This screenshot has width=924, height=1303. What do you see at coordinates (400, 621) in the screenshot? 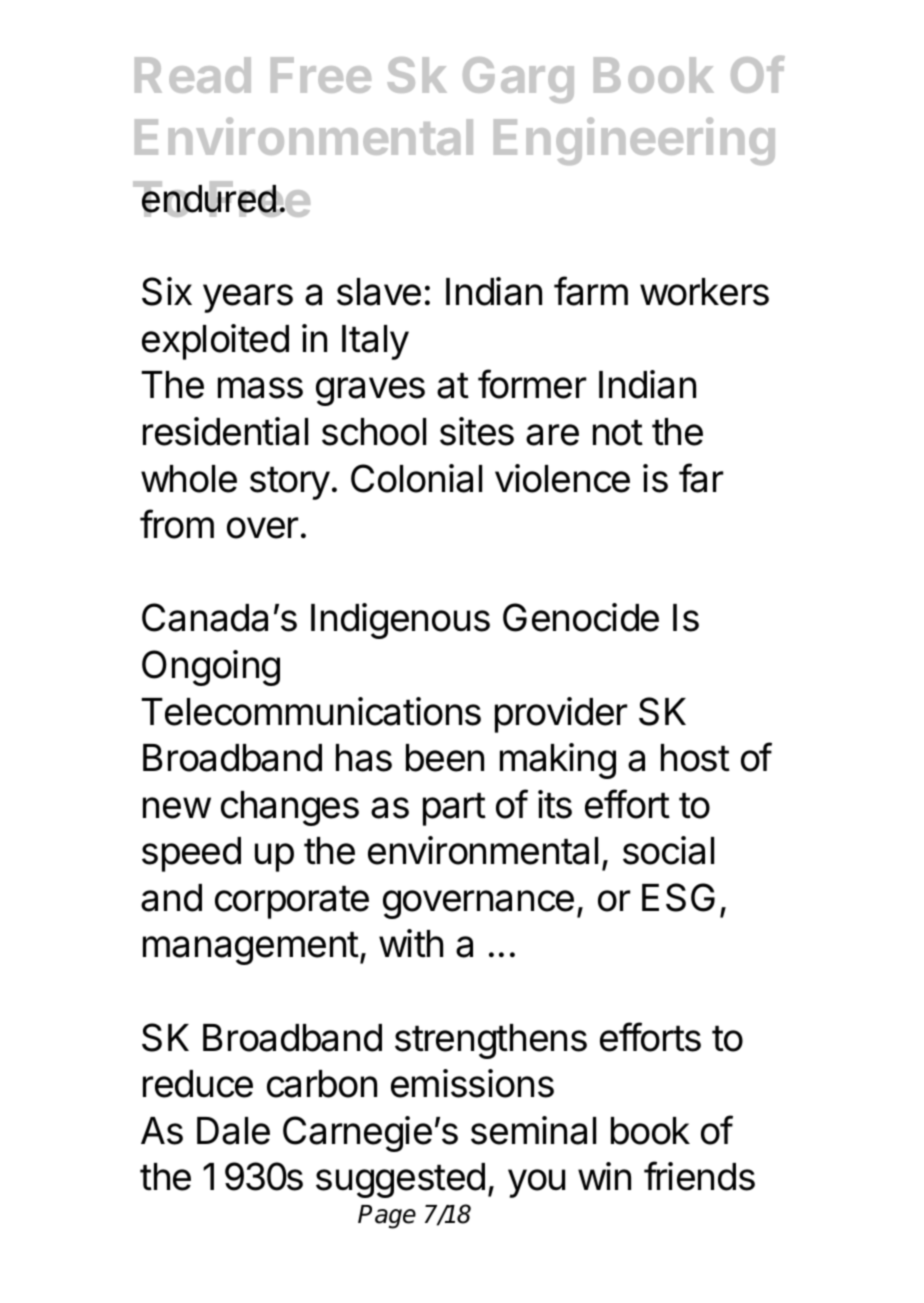
I see `Indigenous` at bounding box center [400, 621].
